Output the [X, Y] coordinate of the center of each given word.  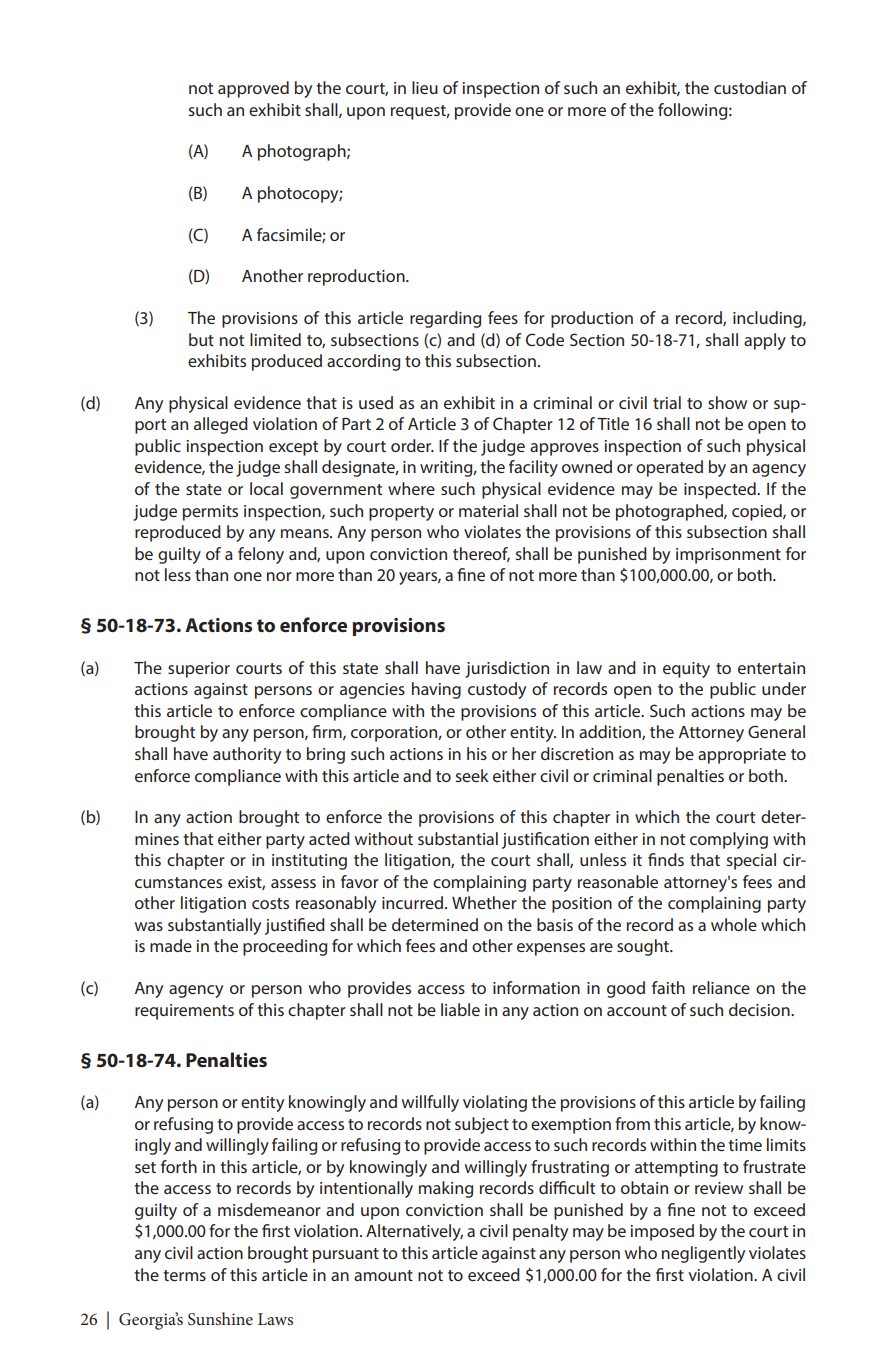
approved [253, 89]
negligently [703, 1254]
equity [686, 670]
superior [199, 670]
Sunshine [220, 1319]
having [436, 690]
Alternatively [414, 1232]
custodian [750, 87]
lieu [425, 87]
